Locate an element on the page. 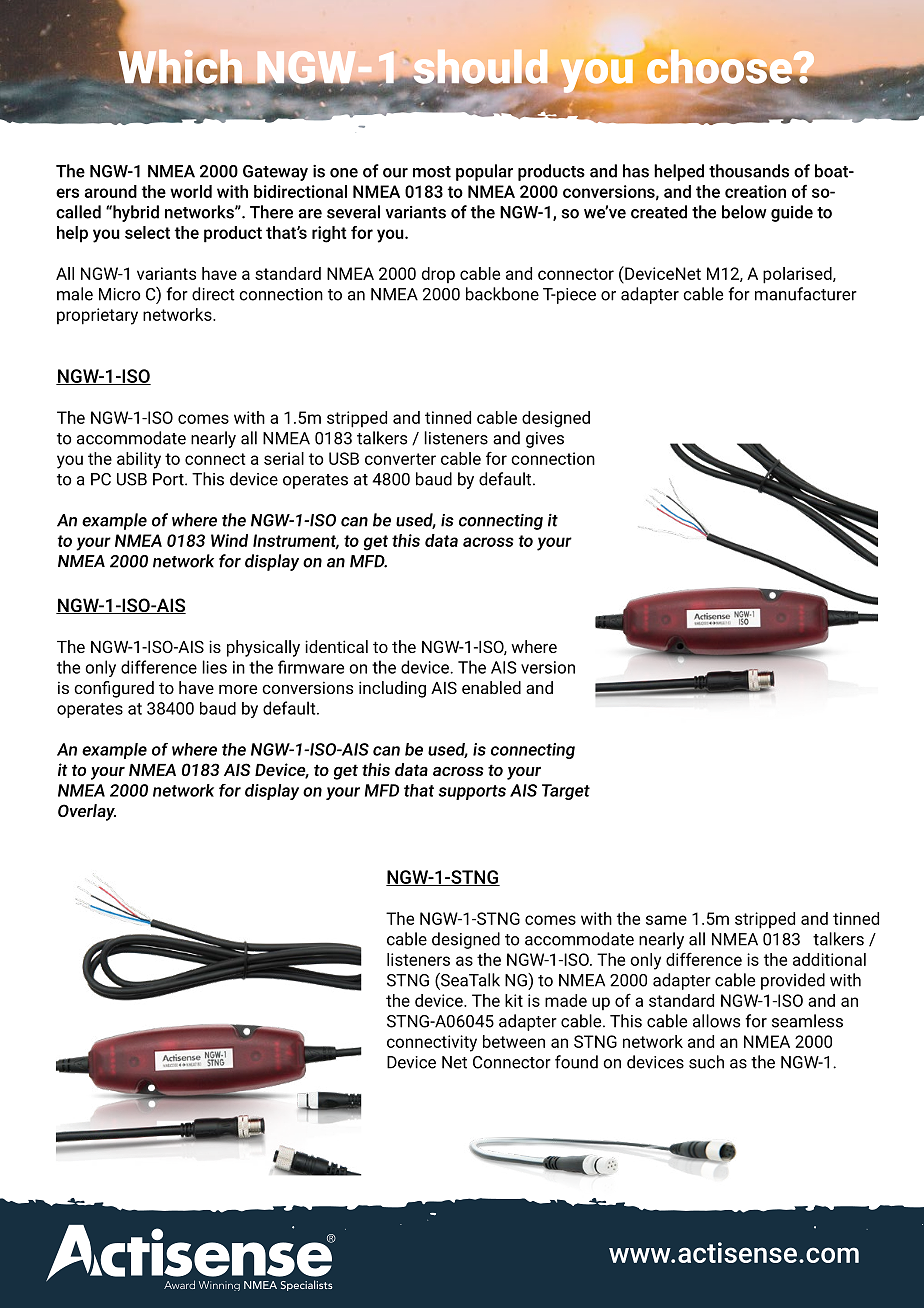 This page has width=924, height=1308. between is located at coordinates (514, 1041).
